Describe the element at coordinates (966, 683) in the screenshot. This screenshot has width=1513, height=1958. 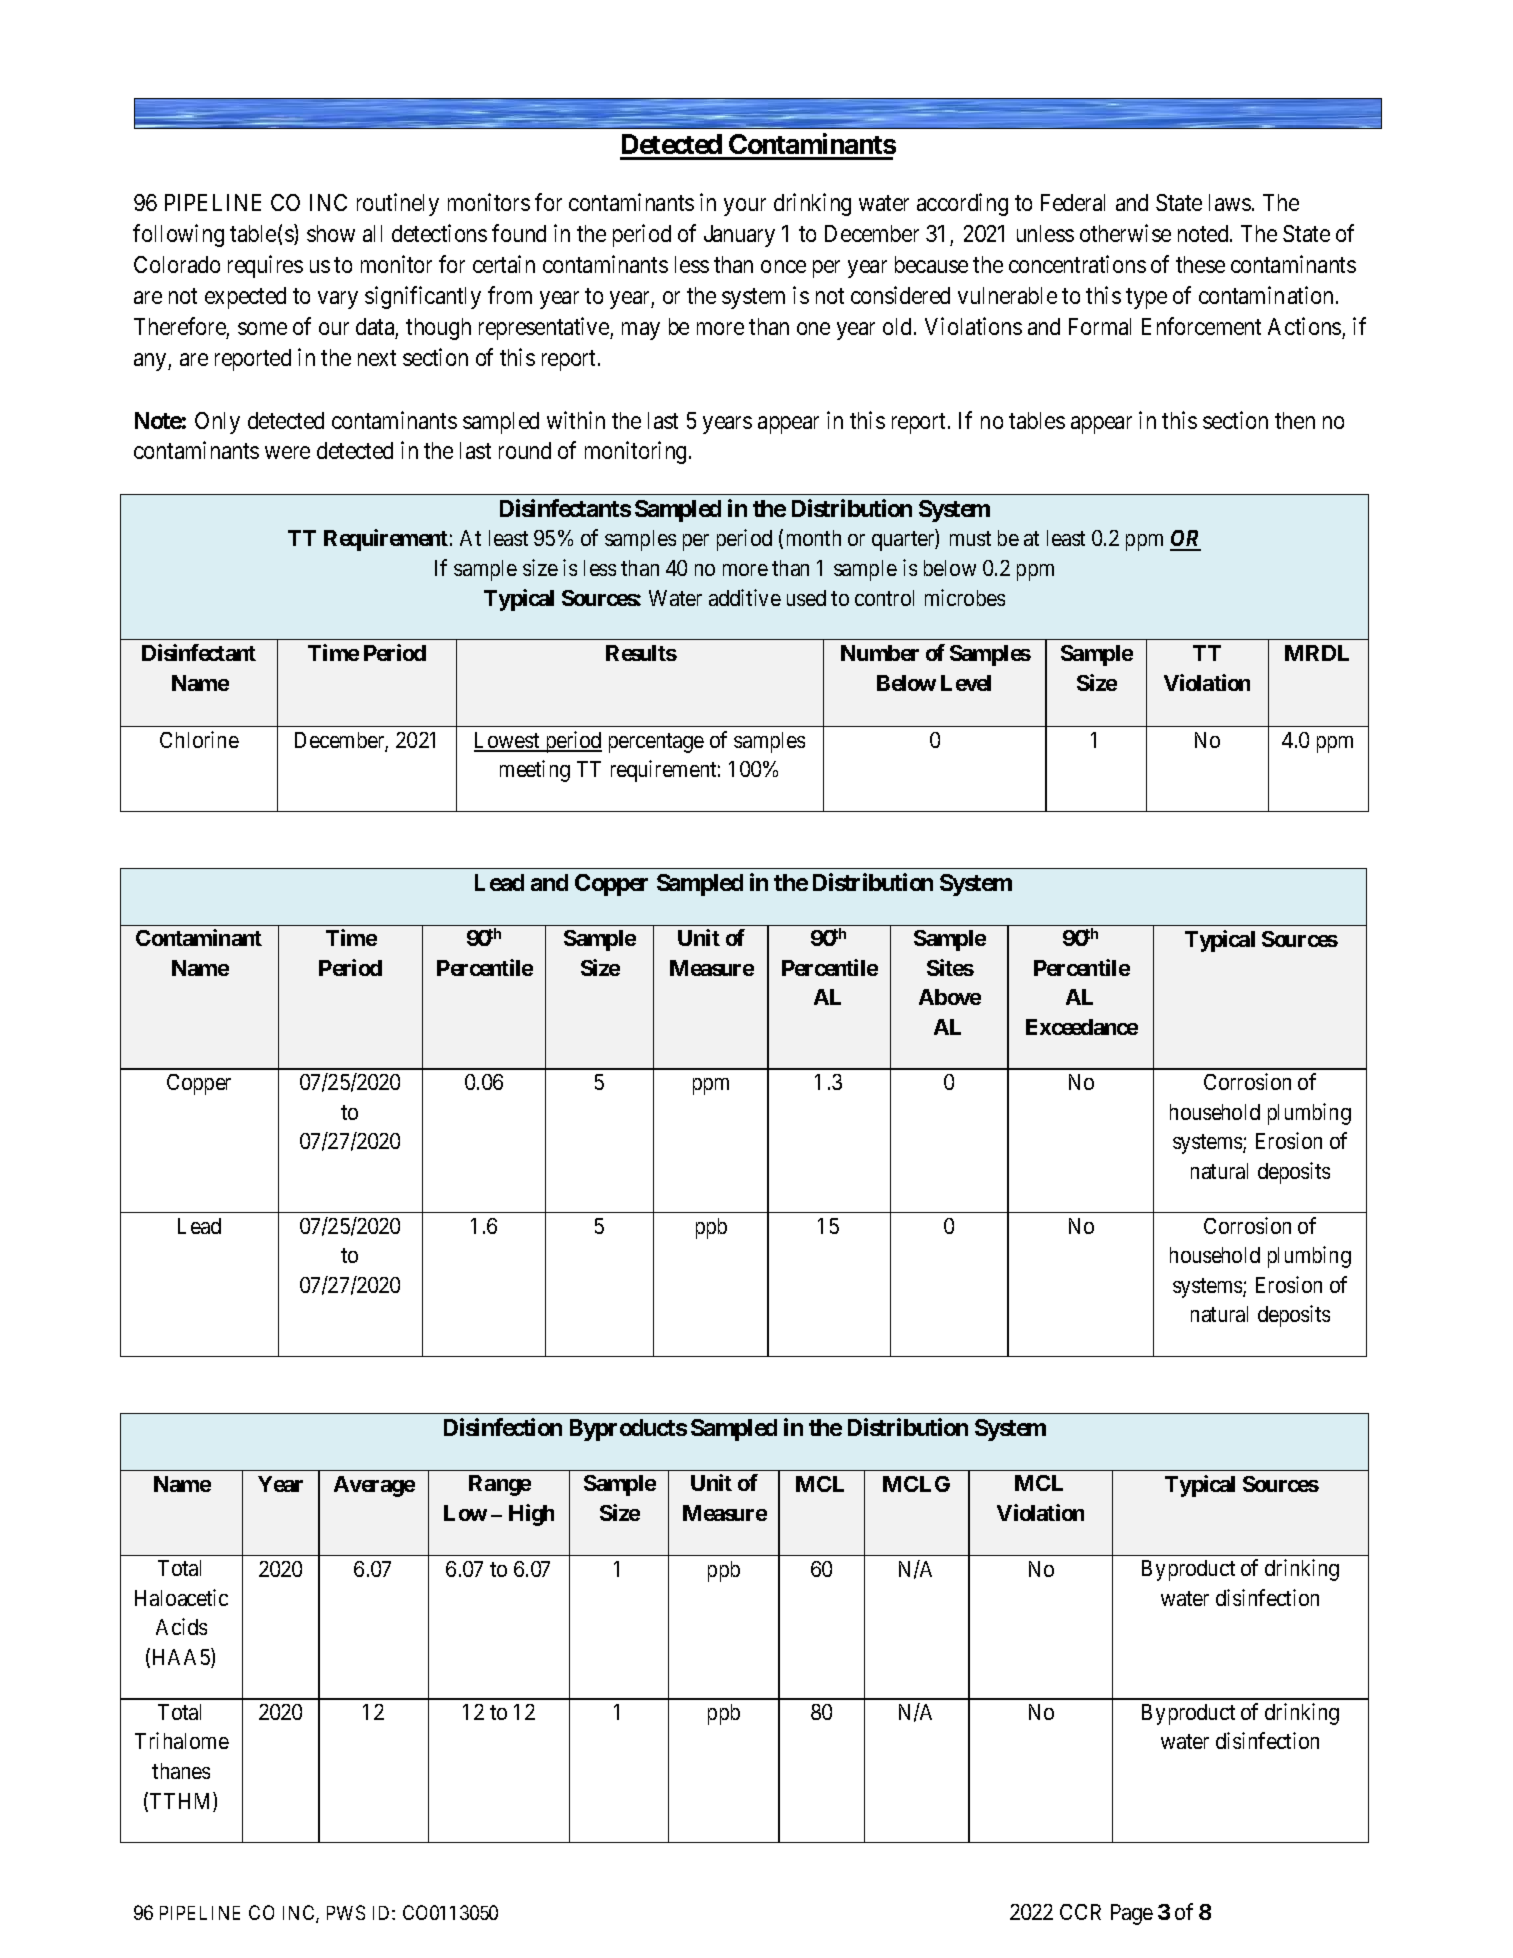
I see `Level` at that location.
